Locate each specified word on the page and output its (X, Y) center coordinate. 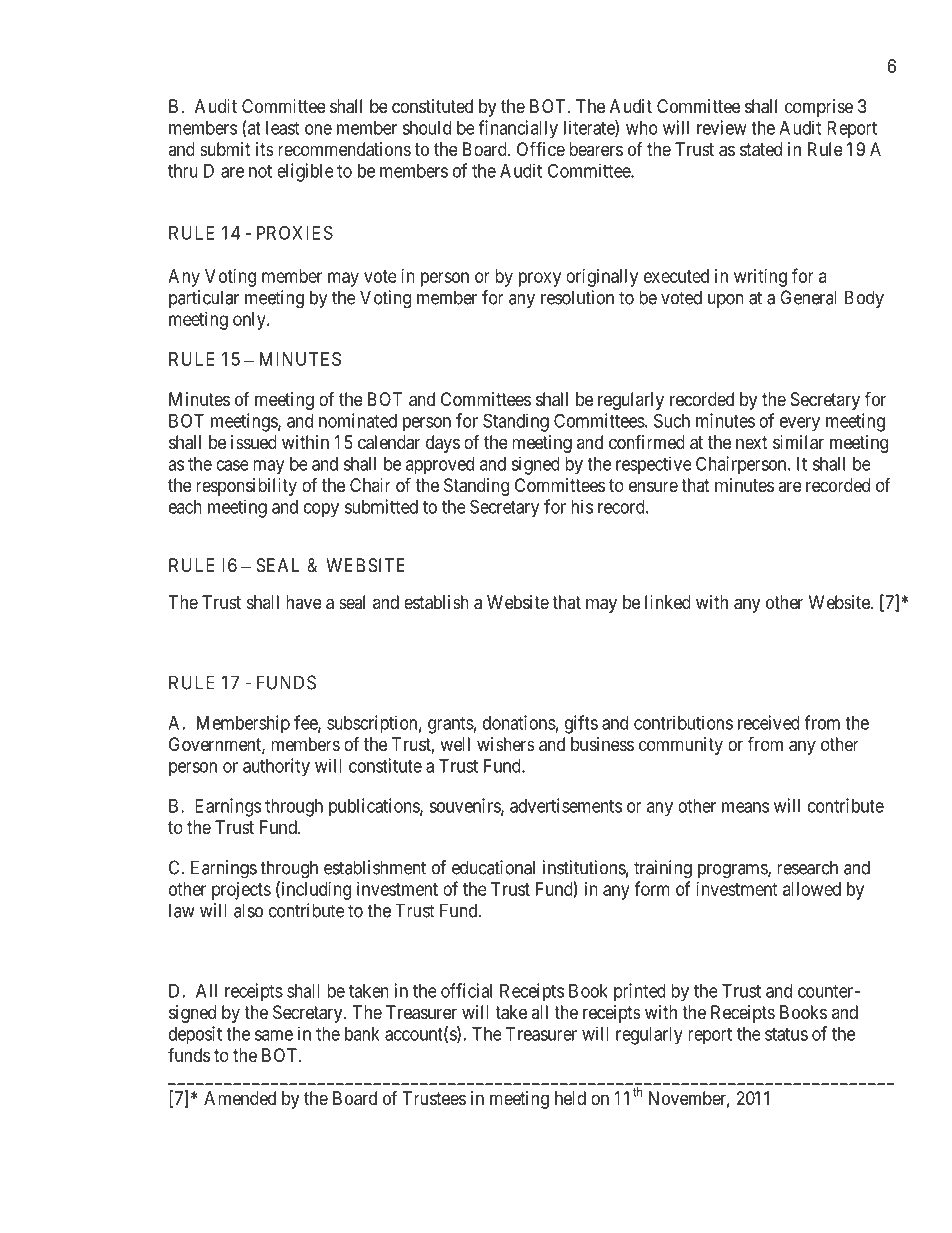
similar (798, 442)
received (769, 722)
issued (254, 442)
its (265, 149)
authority (276, 767)
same (274, 1035)
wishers (506, 744)
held (570, 1098)
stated (761, 149)
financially (518, 129)
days (443, 444)
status (786, 1034)
